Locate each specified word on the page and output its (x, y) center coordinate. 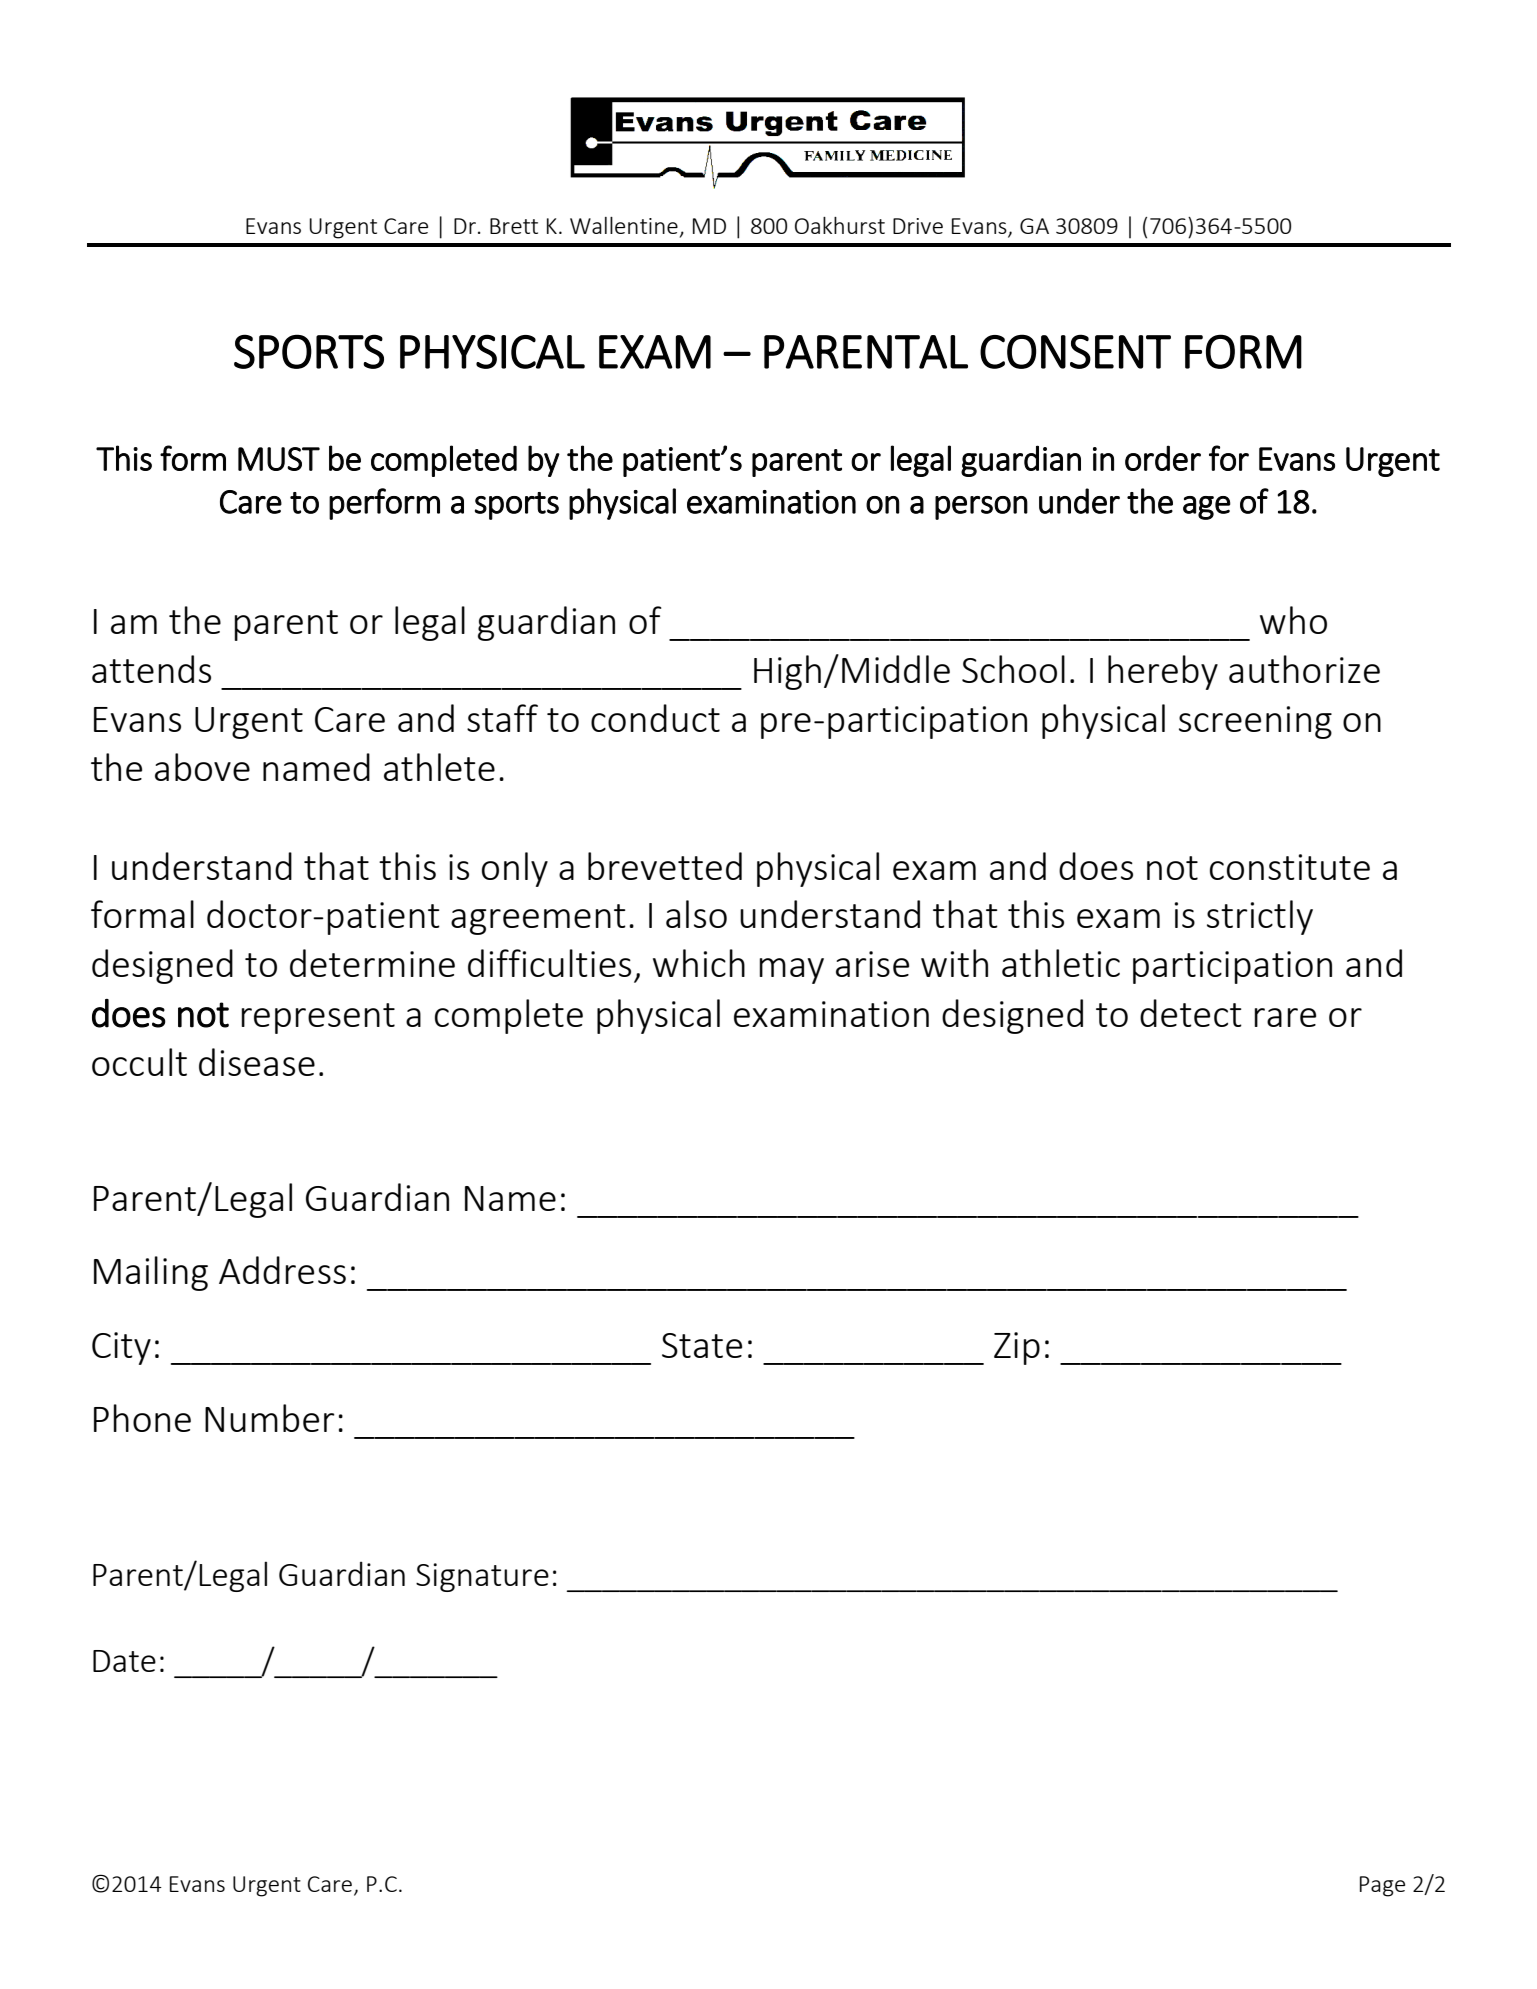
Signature (482, 1577)
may (791, 971)
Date (124, 1661)
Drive (918, 226)
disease (257, 1062)
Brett (514, 226)
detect (1191, 1013)
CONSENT (1075, 351)
